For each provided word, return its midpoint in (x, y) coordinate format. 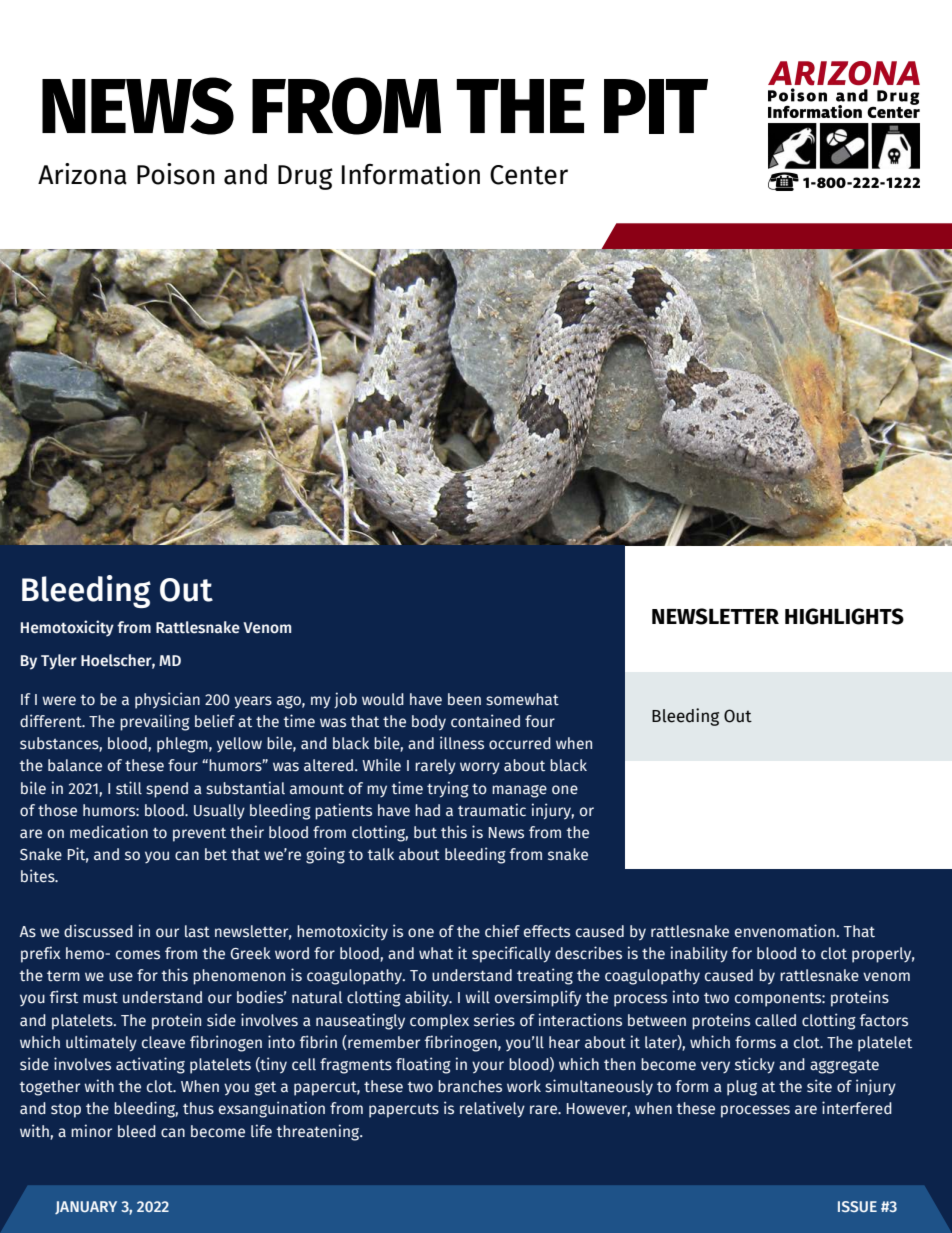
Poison (176, 174)
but (425, 832)
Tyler (59, 662)
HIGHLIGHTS (844, 616)
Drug (305, 177)
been (464, 699)
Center (529, 175)
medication (109, 832)
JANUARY (86, 1207)
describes (588, 953)
